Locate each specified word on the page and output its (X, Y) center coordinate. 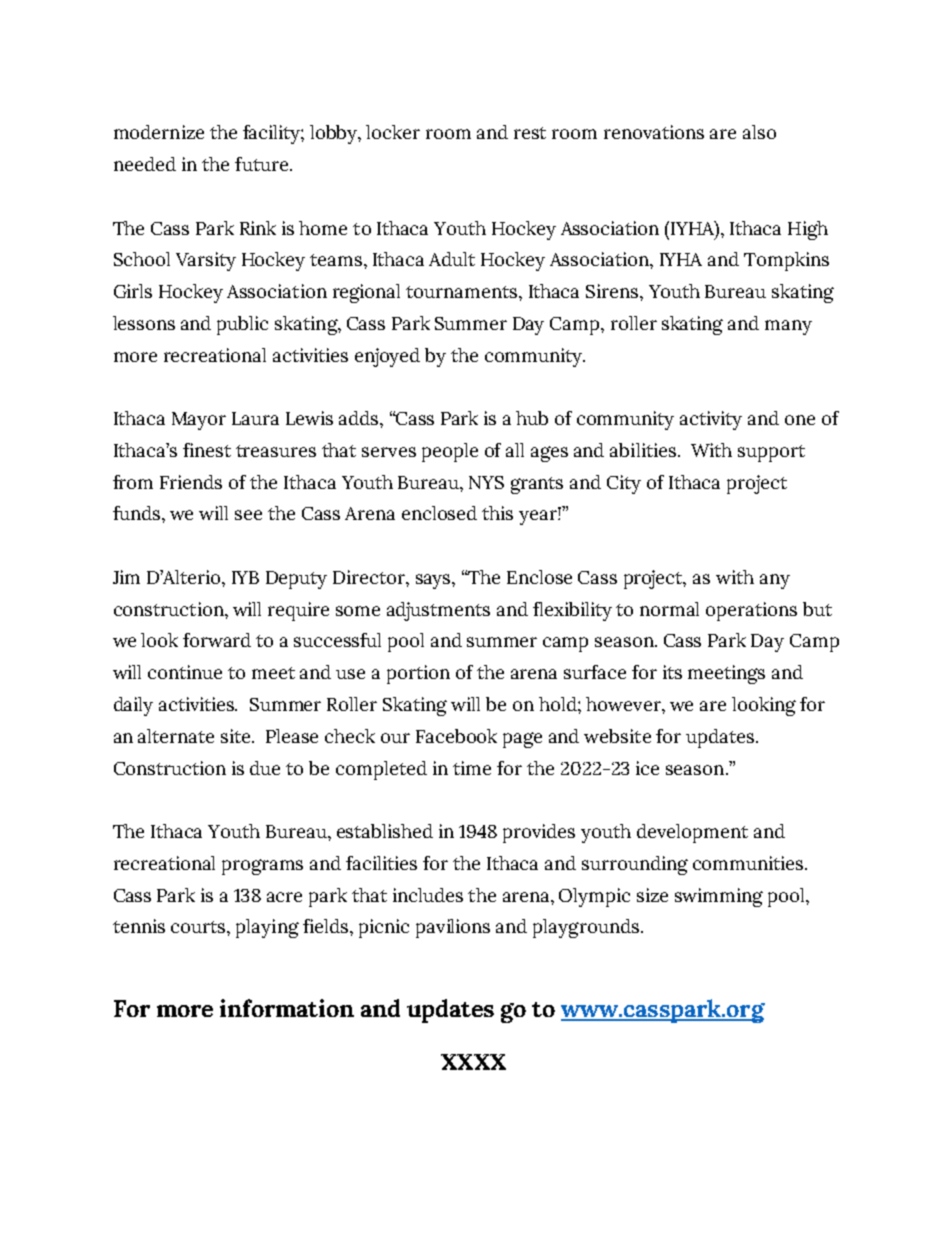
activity (711, 420)
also (759, 132)
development (692, 833)
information (287, 1008)
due (265, 768)
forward (217, 640)
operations (751, 611)
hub (532, 418)
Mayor (199, 421)
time (472, 768)
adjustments (438, 611)
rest (530, 133)
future (263, 164)
